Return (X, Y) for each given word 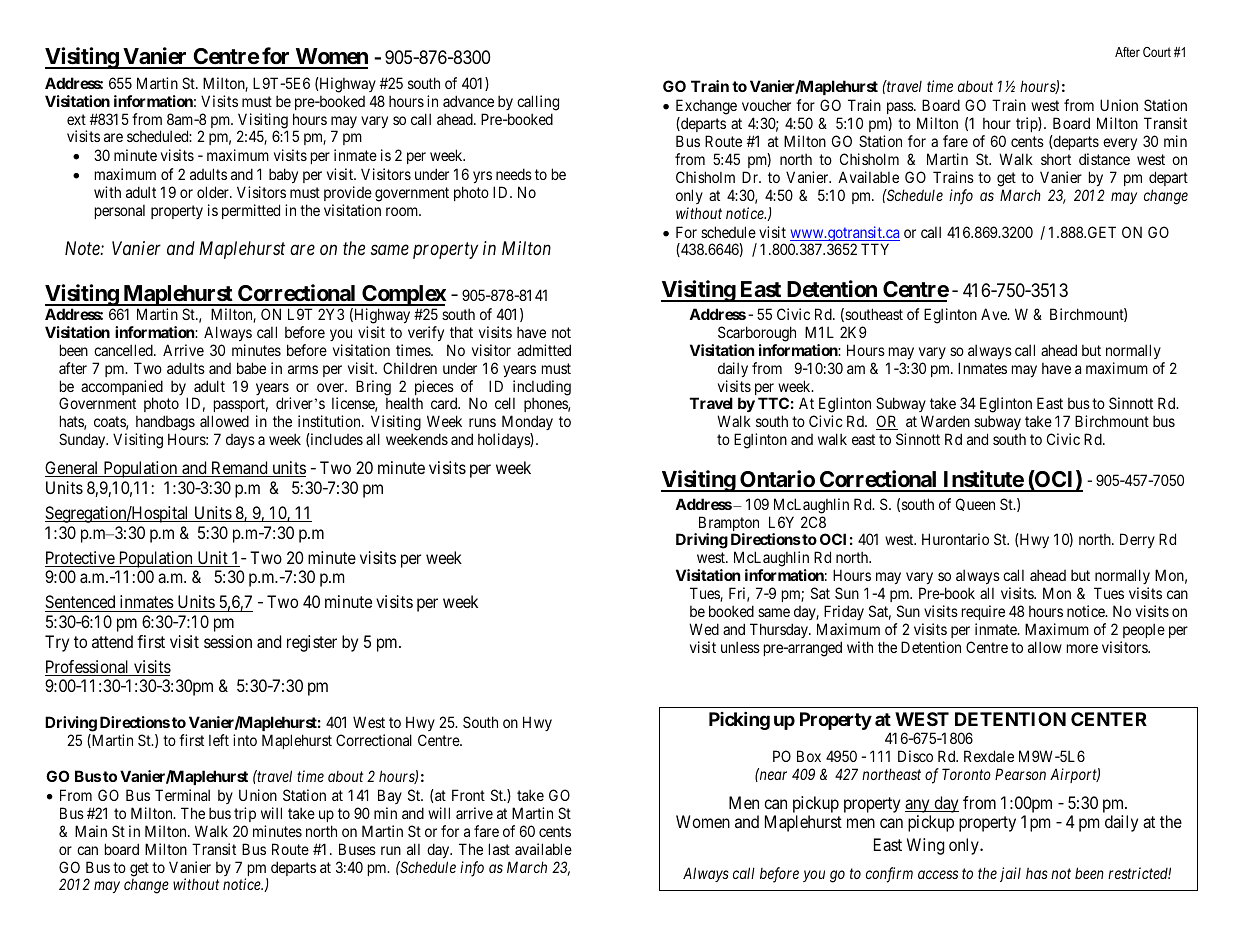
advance (468, 101)
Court (1157, 52)
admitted (544, 350)
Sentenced (80, 601)
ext (76, 119)
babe (251, 368)
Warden (945, 421)
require (983, 612)
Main (91, 831)
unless (740, 647)
